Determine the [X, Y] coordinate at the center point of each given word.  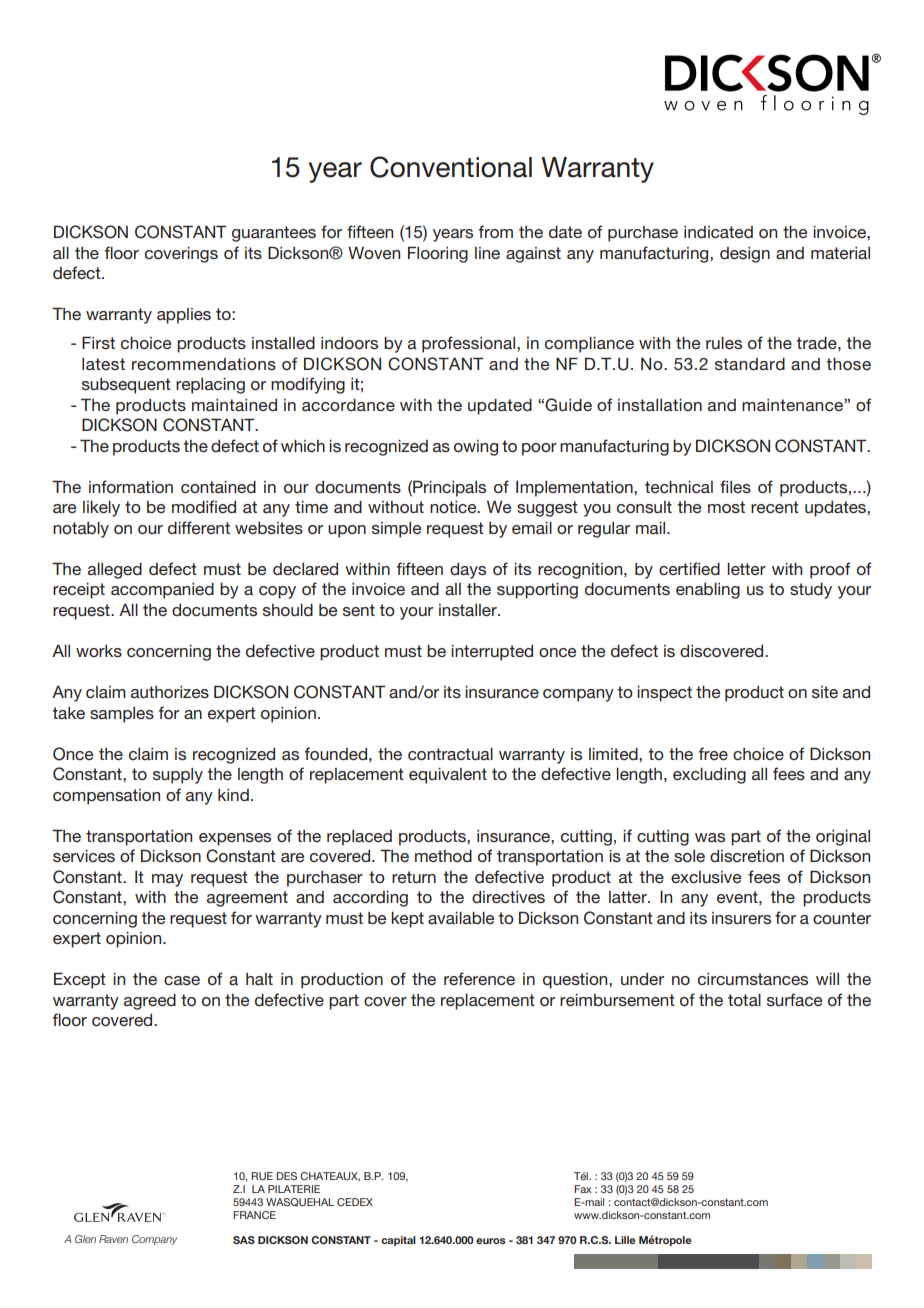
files [735, 486]
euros [491, 1241]
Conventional [451, 167]
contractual [450, 754]
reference [479, 978]
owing [476, 448]
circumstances [753, 979]
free [713, 753]
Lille [625, 1240]
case [182, 980]
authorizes [170, 692]
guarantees [274, 234]
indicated [718, 232]
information [131, 486]
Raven [113, 1239]
